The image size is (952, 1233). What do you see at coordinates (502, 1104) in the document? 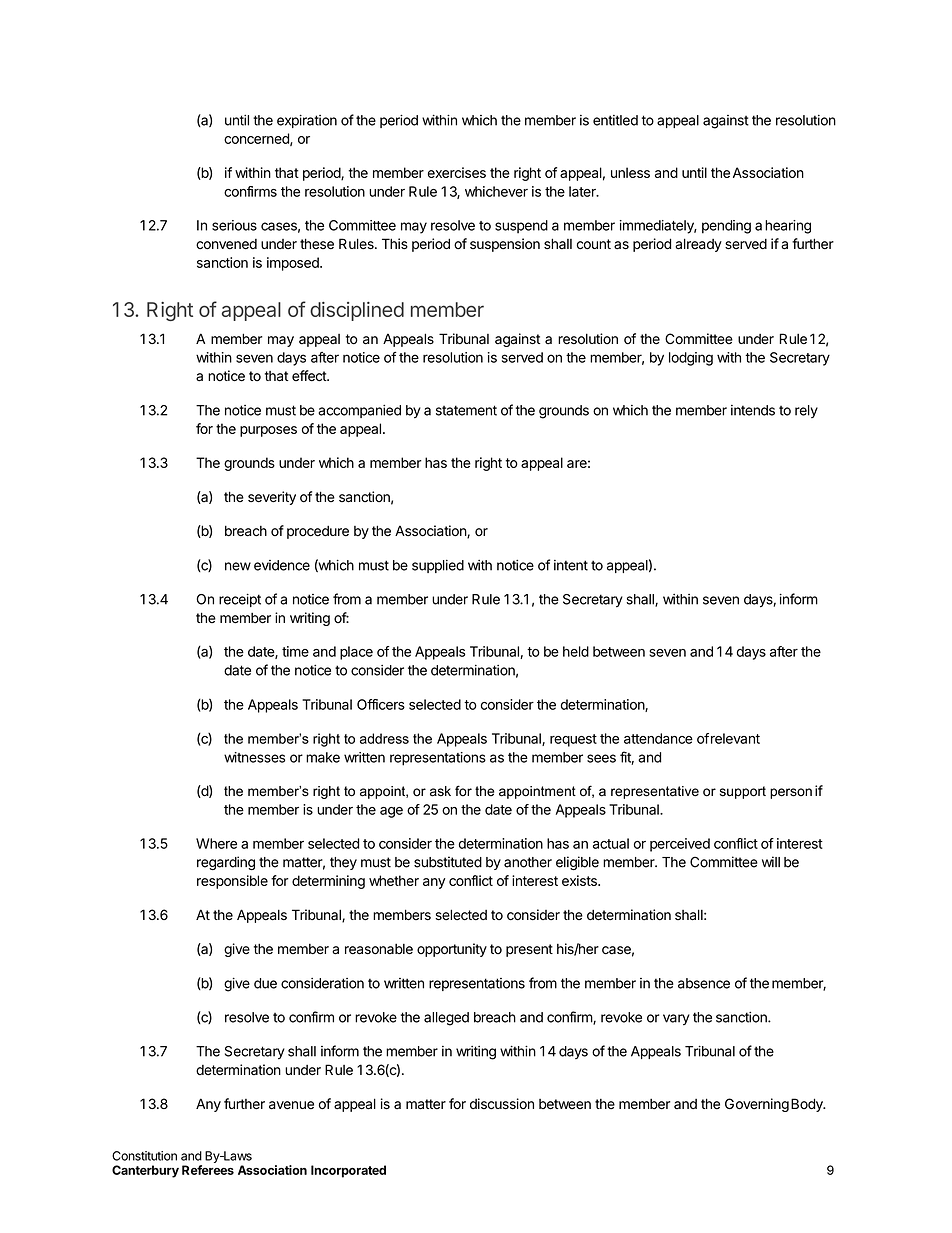
I see `discussion` at bounding box center [502, 1104].
